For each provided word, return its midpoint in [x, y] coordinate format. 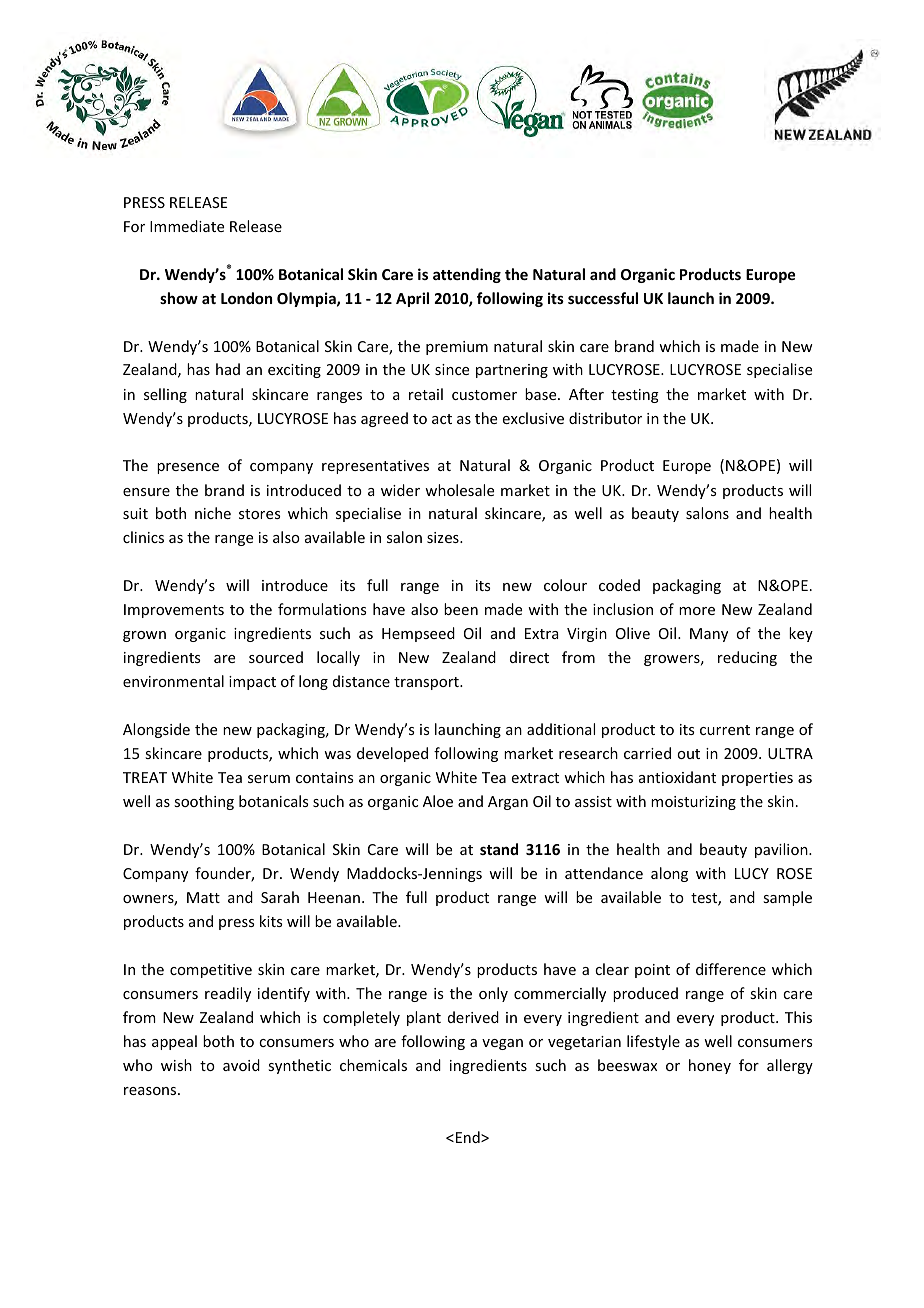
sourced [276, 657]
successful [603, 298]
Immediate [187, 226]
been [461, 609]
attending [467, 275]
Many [709, 635]
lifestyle [653, 1042]
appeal [174, 1042]
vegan [502, 1044]
